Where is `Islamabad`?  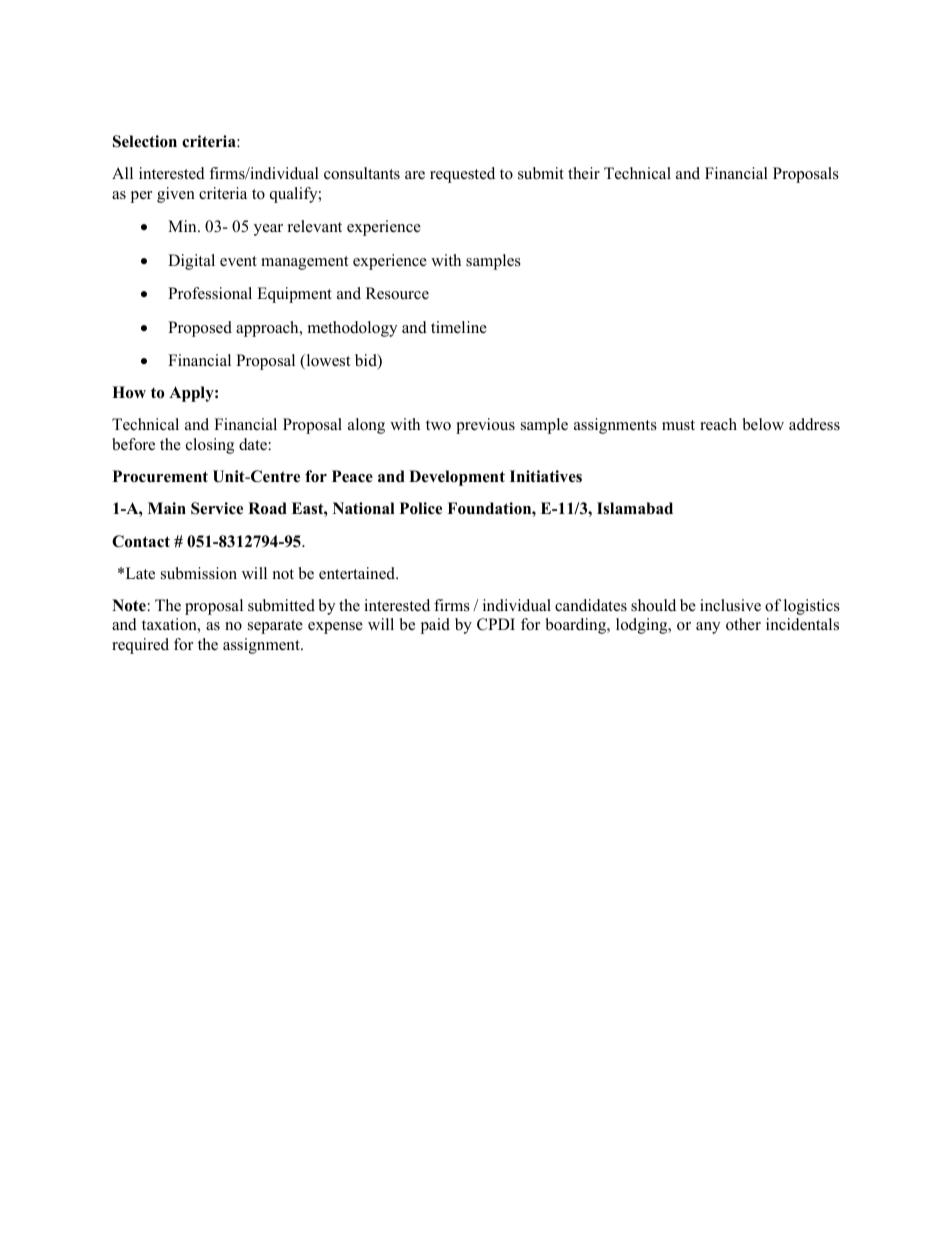
Islamabad is located at coordinates (635, 508).
